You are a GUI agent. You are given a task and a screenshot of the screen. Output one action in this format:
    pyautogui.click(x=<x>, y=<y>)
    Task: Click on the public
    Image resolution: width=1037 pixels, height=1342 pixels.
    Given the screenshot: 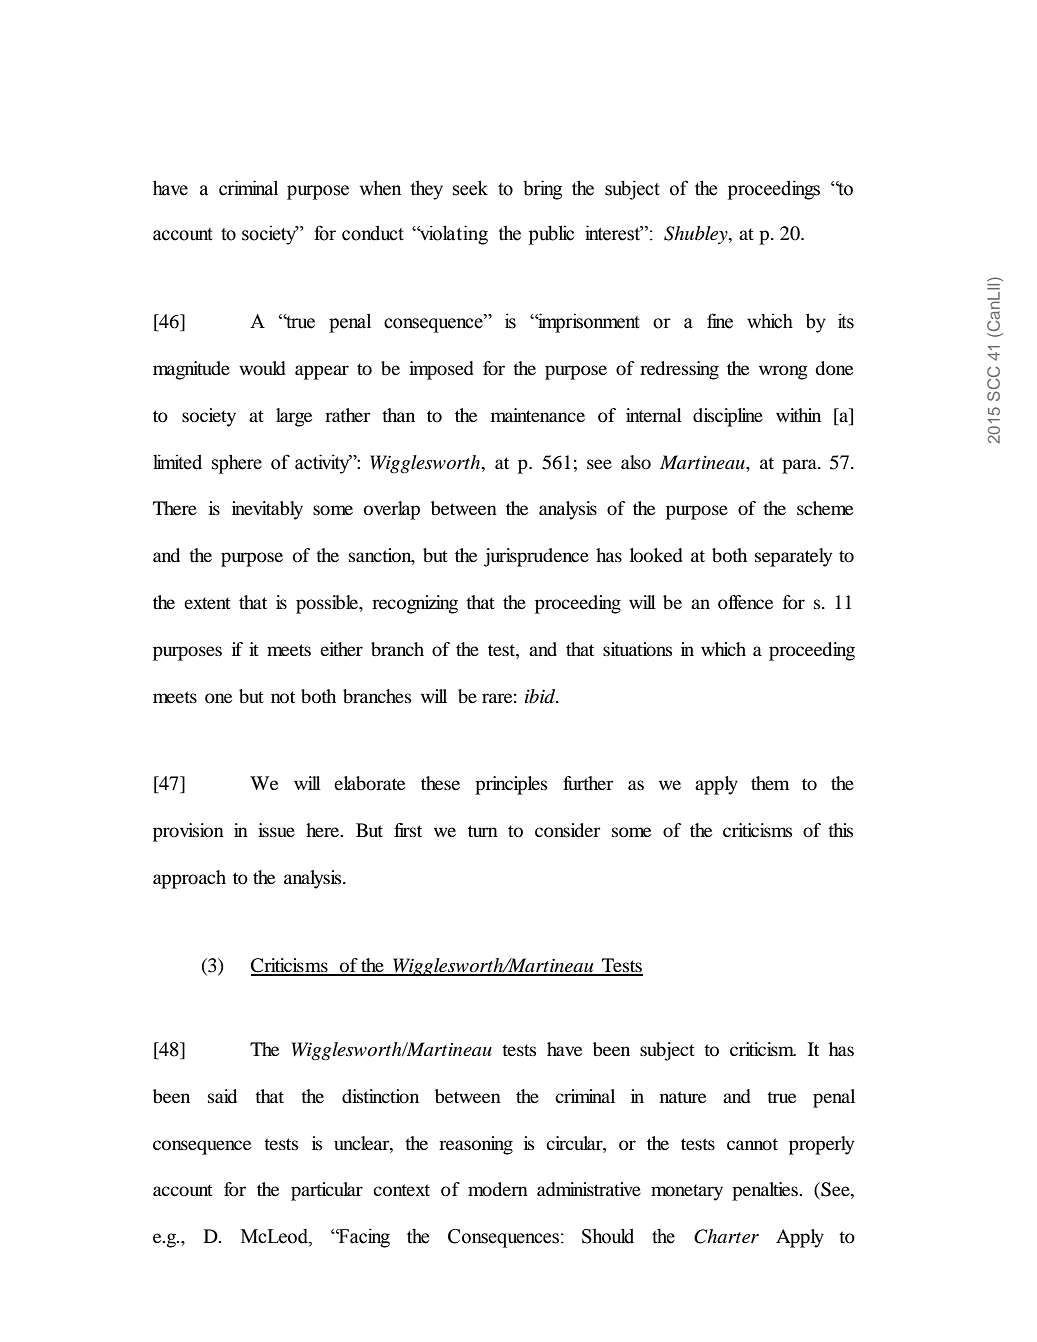 What is the action you would take?
    pyautogui.click(x=551, y=235)
